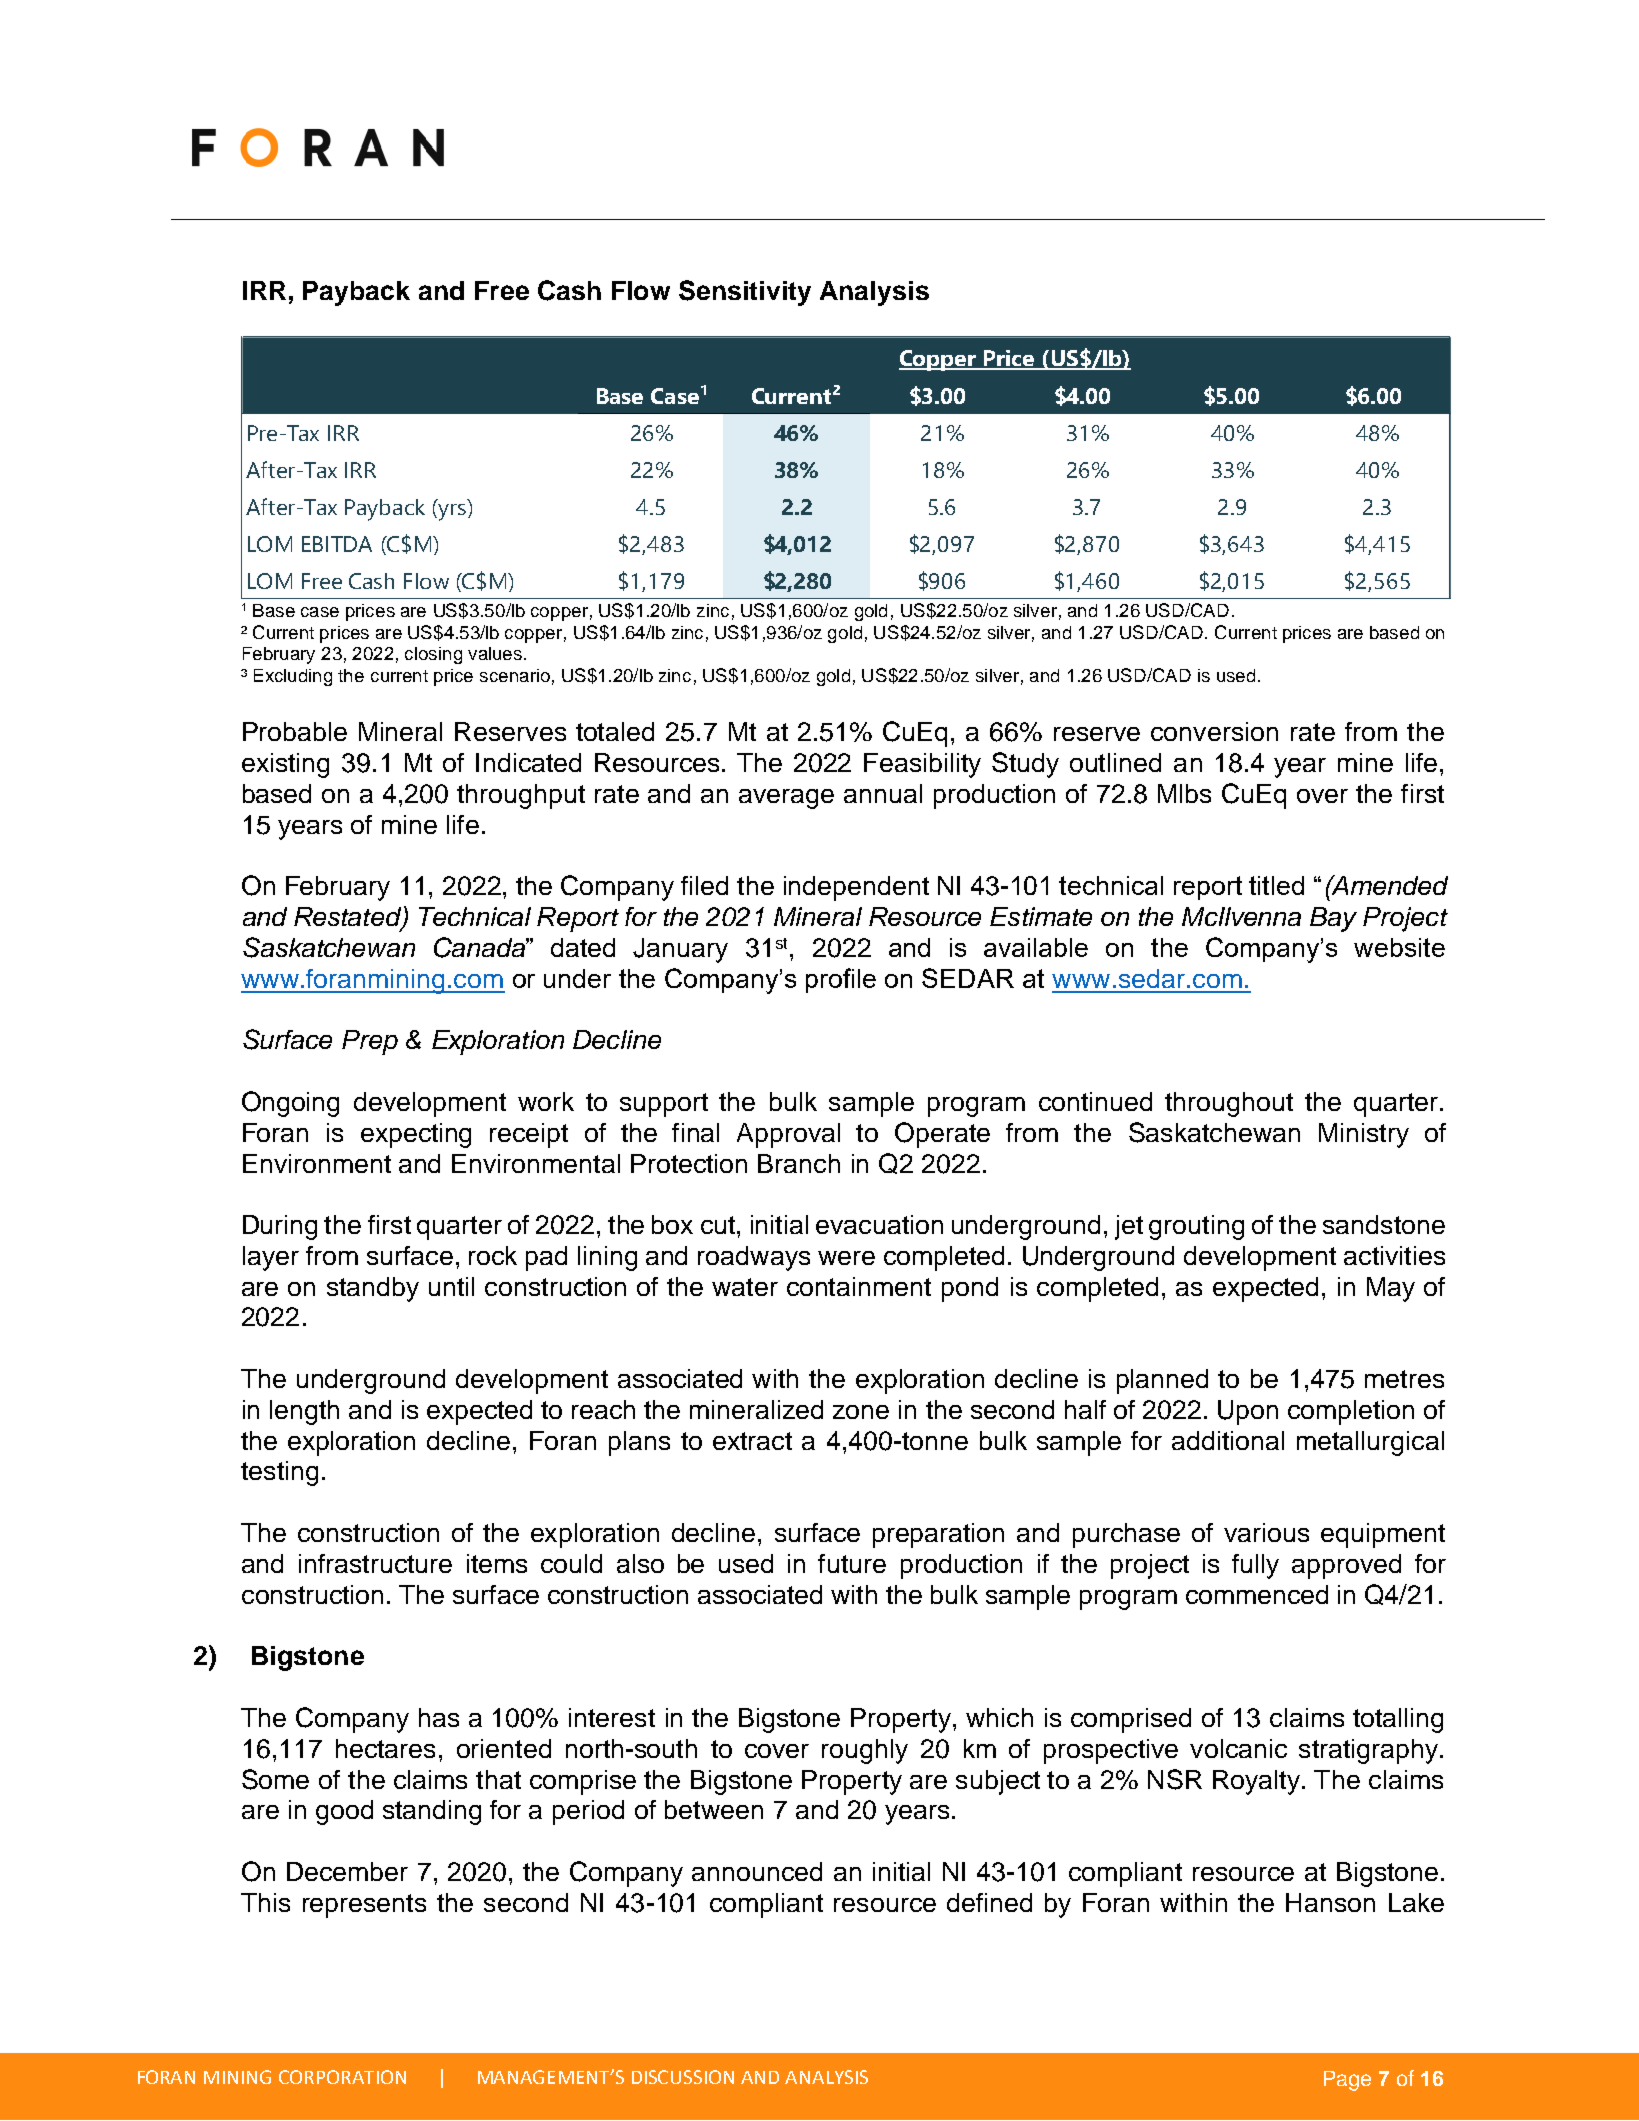 This page has height=2121, width=1639. What do you see at coordinates (1115, 762) in the page?
I see `outlined` at bounding box center [1115, 762].
